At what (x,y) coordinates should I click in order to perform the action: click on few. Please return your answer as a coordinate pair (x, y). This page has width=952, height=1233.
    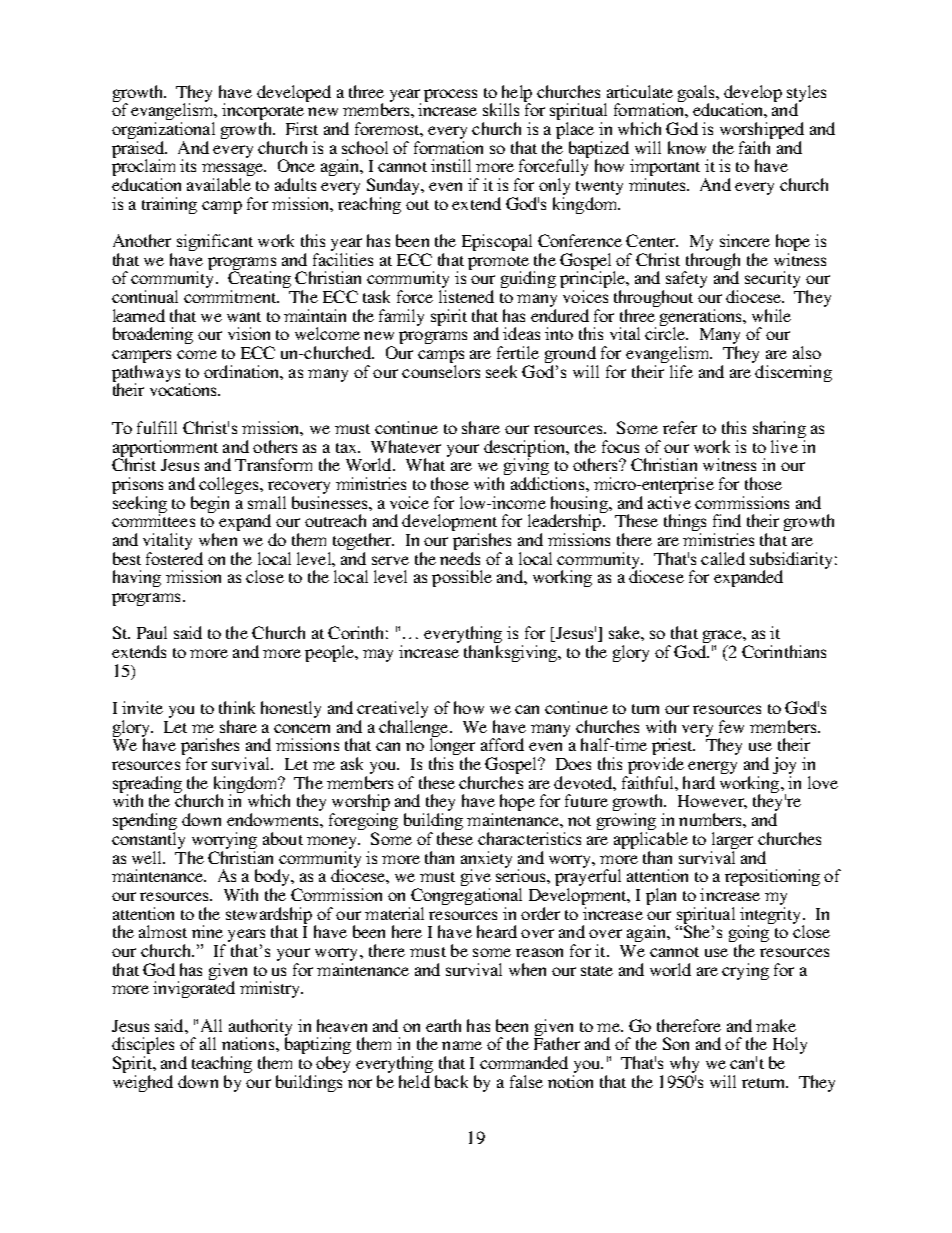
    Looking at the image, I should click on (731, 726).
